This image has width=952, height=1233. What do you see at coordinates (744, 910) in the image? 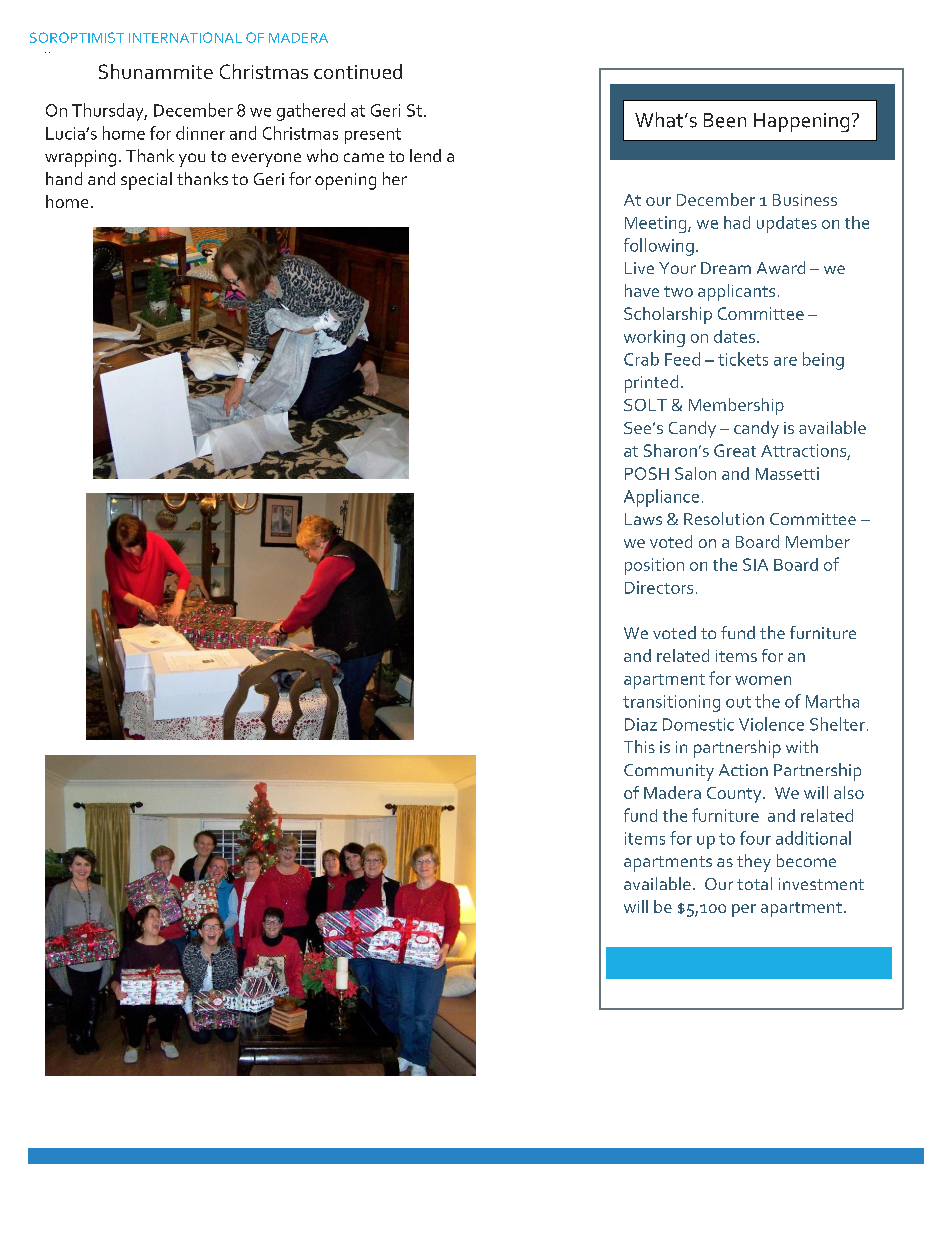
I see `per` at bounding box center [744, 910].
